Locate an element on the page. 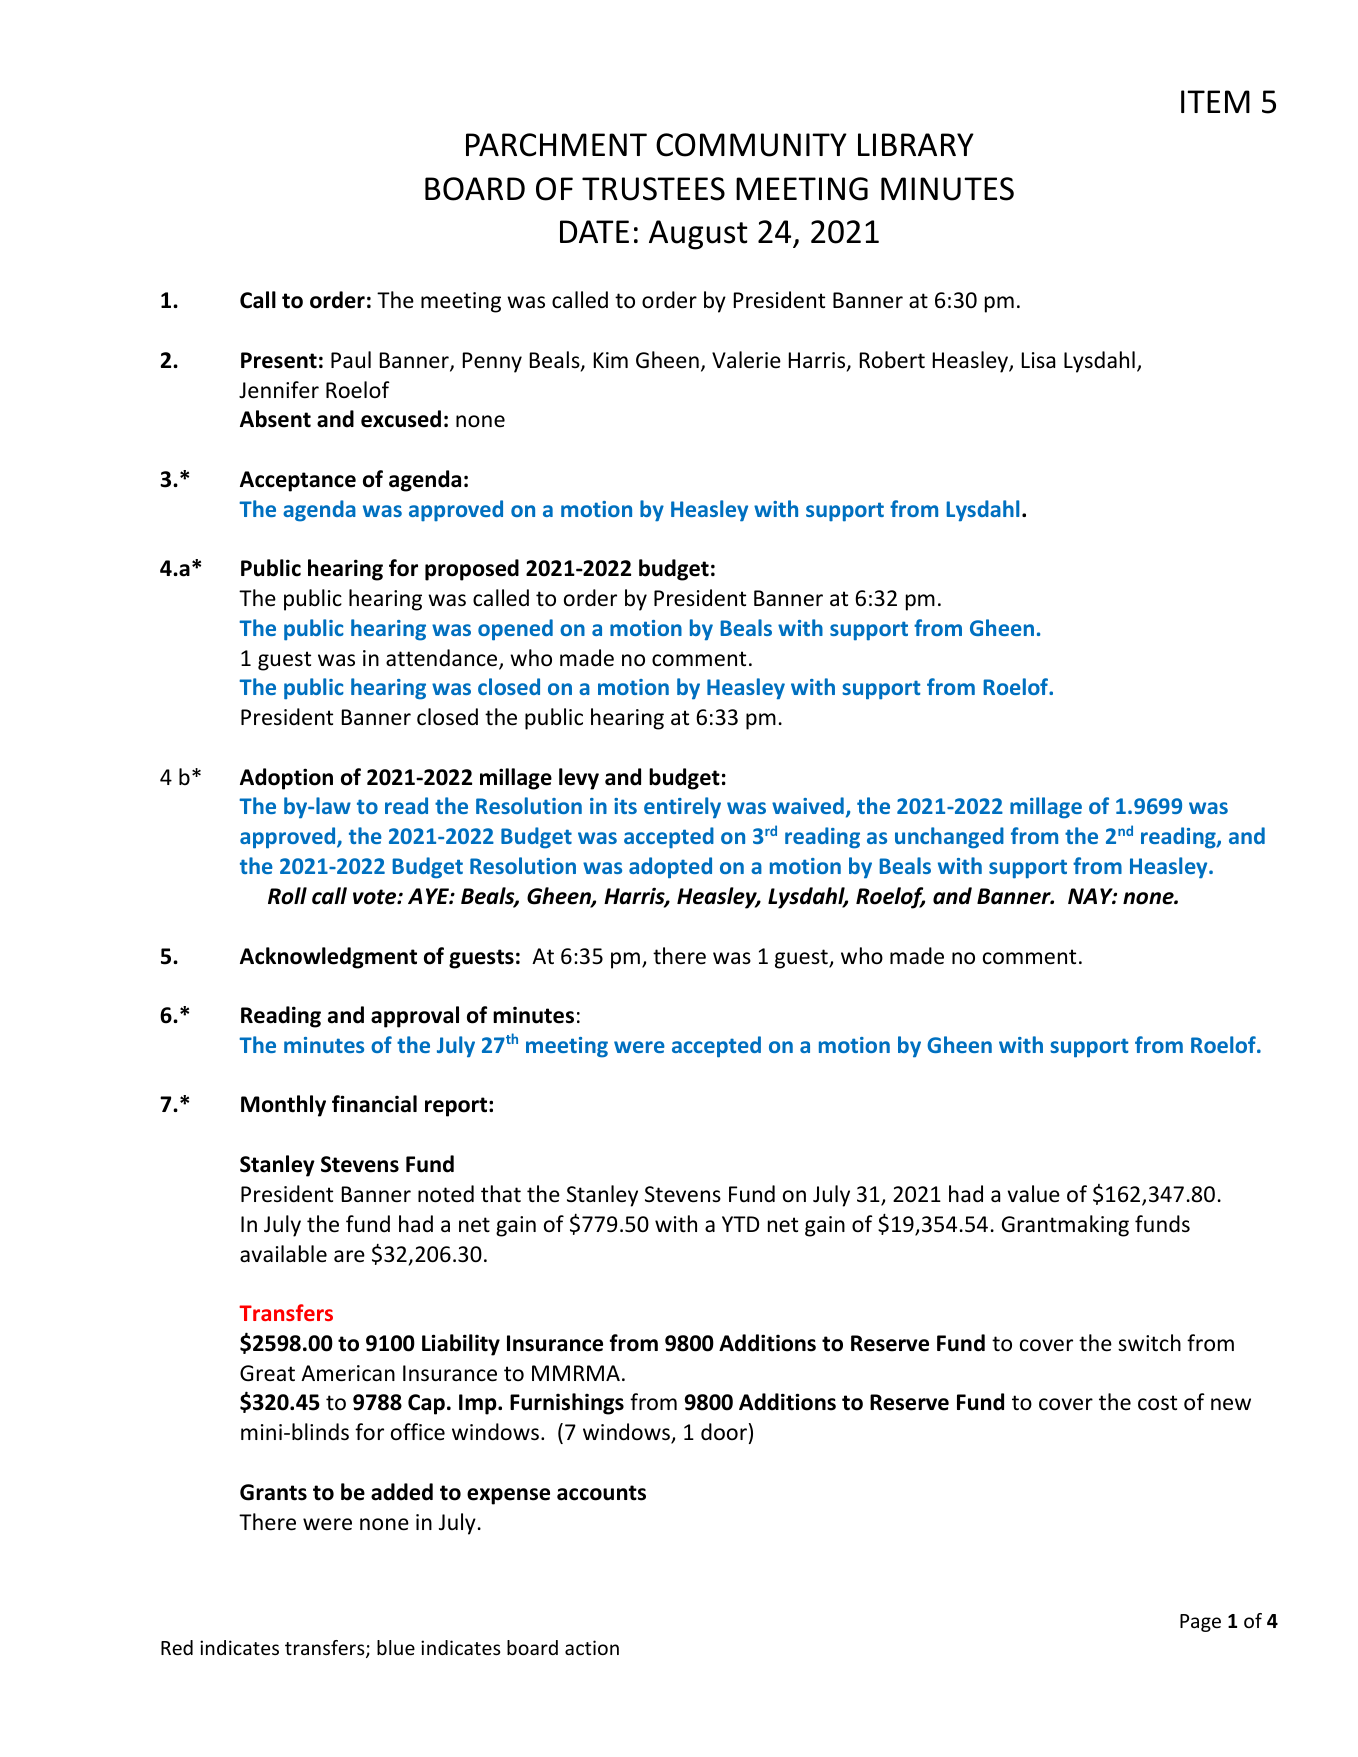  blue is located at coordinates (396, 1647).
